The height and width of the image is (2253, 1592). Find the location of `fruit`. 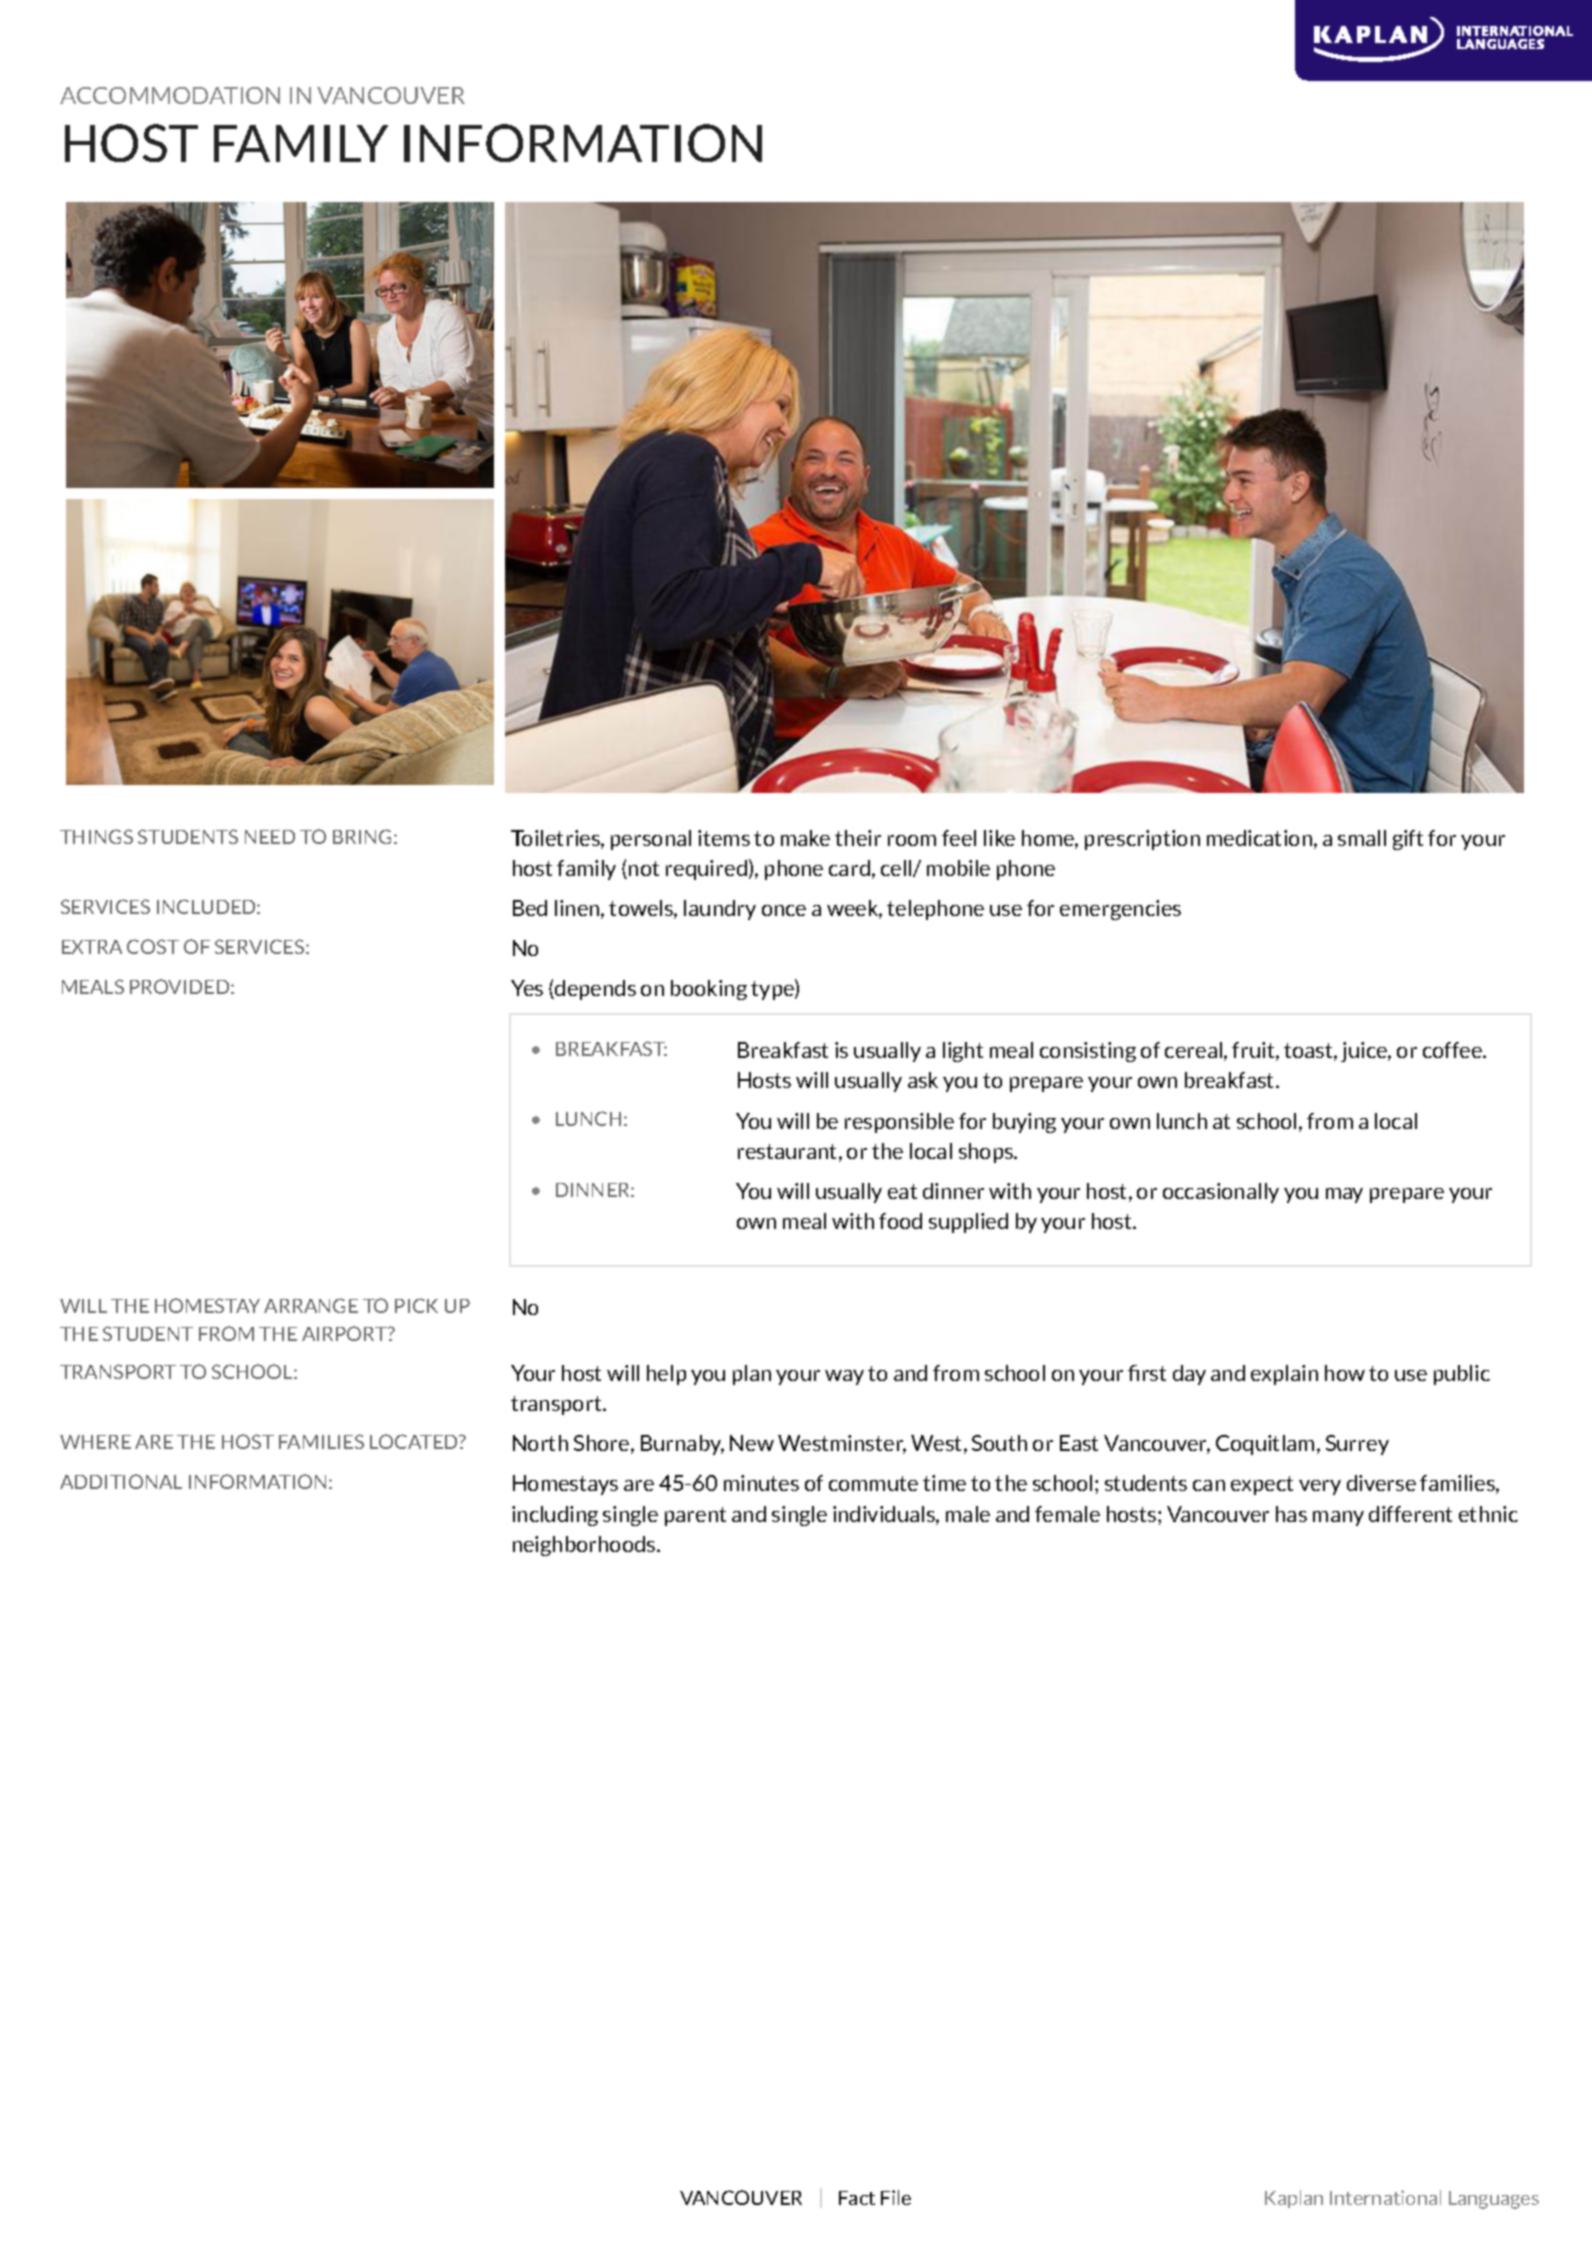

fruit is located at coordinates (1254, 1051).
